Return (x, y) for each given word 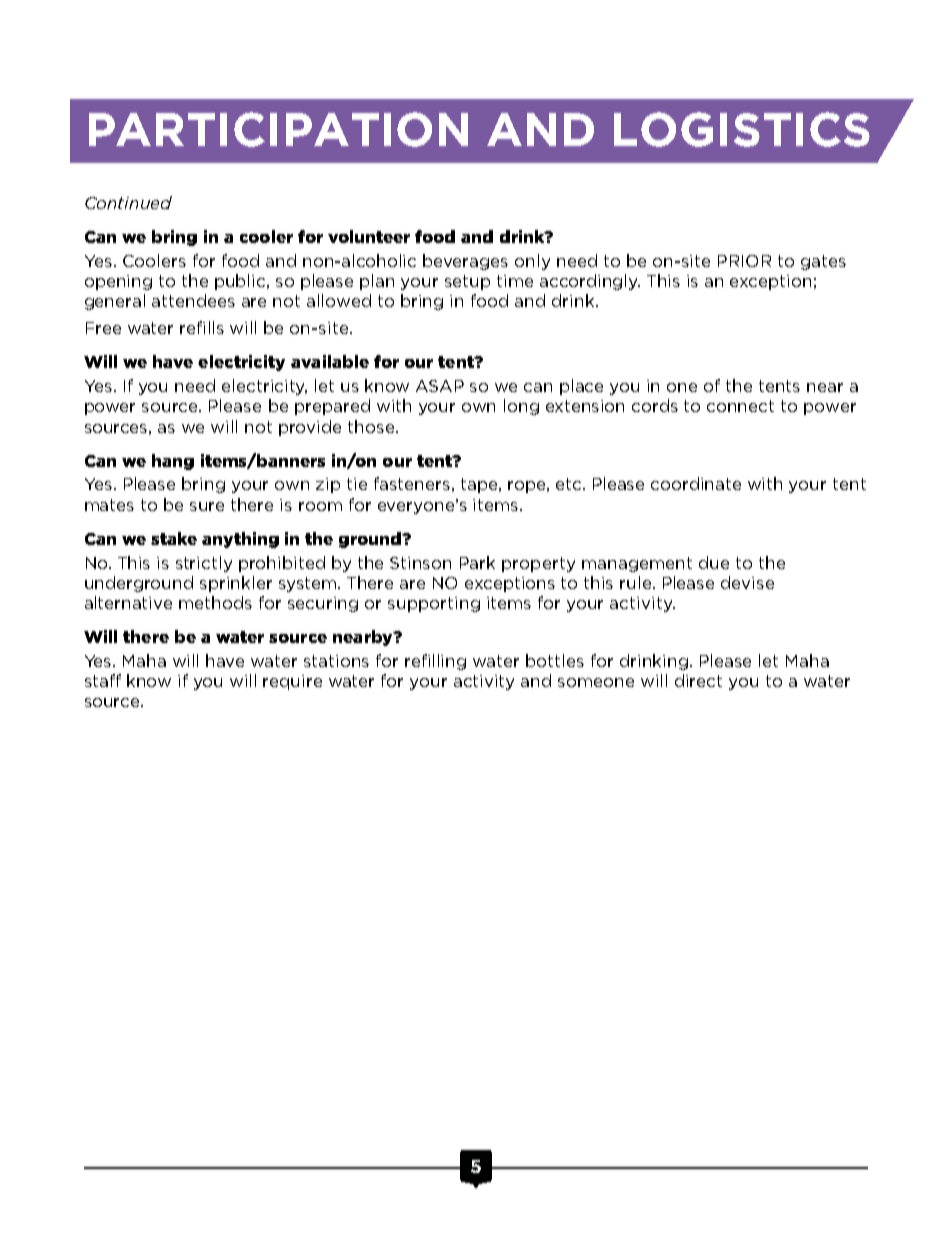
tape (480, 485)
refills (202, 327)
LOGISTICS (742, 129)
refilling (435, 662)
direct (698, 680)
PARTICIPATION (278, 129)
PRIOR (744, 261)
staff (103, 680)
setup (467, 282)
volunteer (369, 236)
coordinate (696, 483)
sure (207, 506)
